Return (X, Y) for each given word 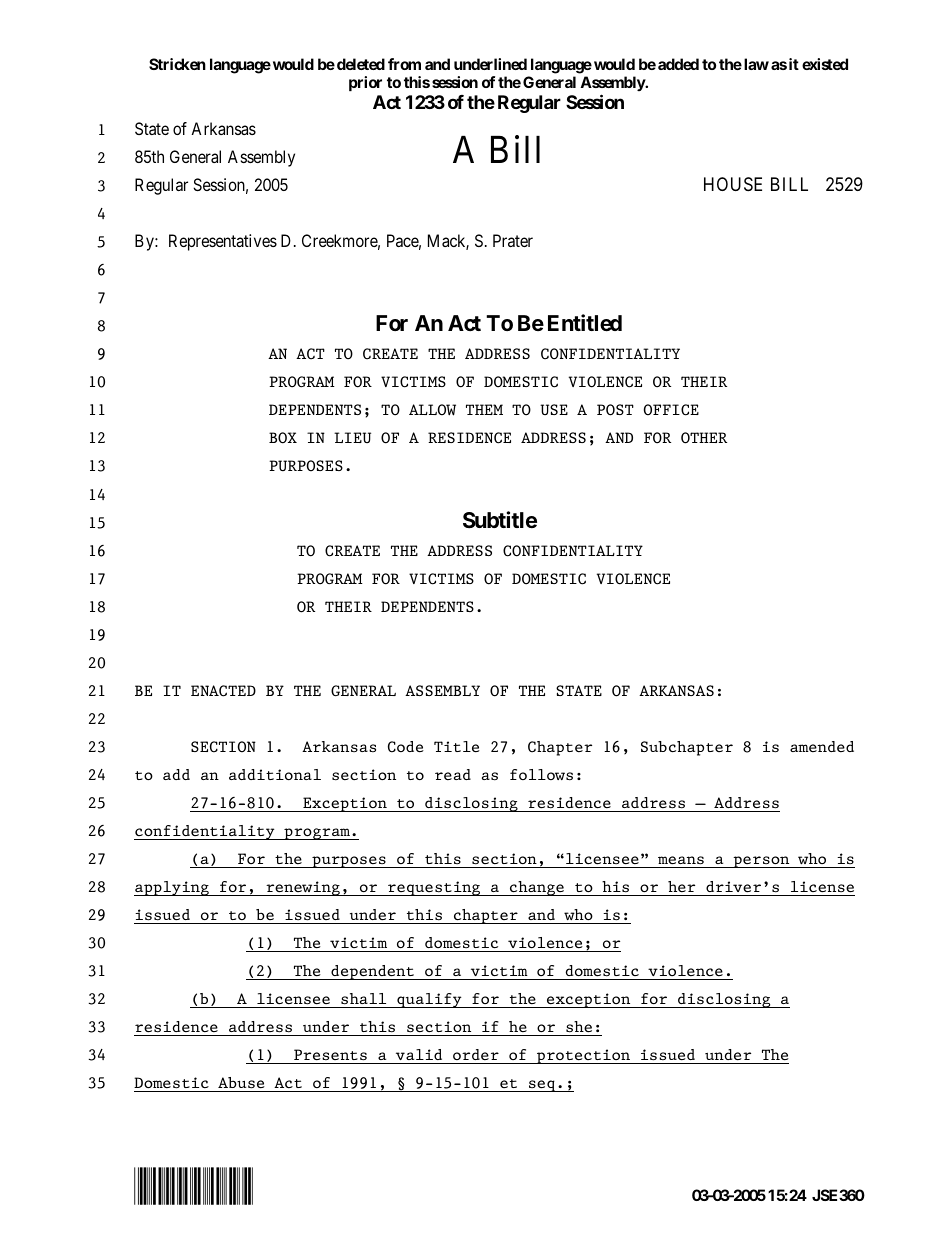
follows (541, 775)
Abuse (241, 1083)
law (756, 64)
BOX (283, 438)
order (476, 1054)
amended (822, 746)
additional (275, 774)
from (404, 64)
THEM (484, 409)
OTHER (704, 438)
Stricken (177, 64)
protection (584, 1056)
